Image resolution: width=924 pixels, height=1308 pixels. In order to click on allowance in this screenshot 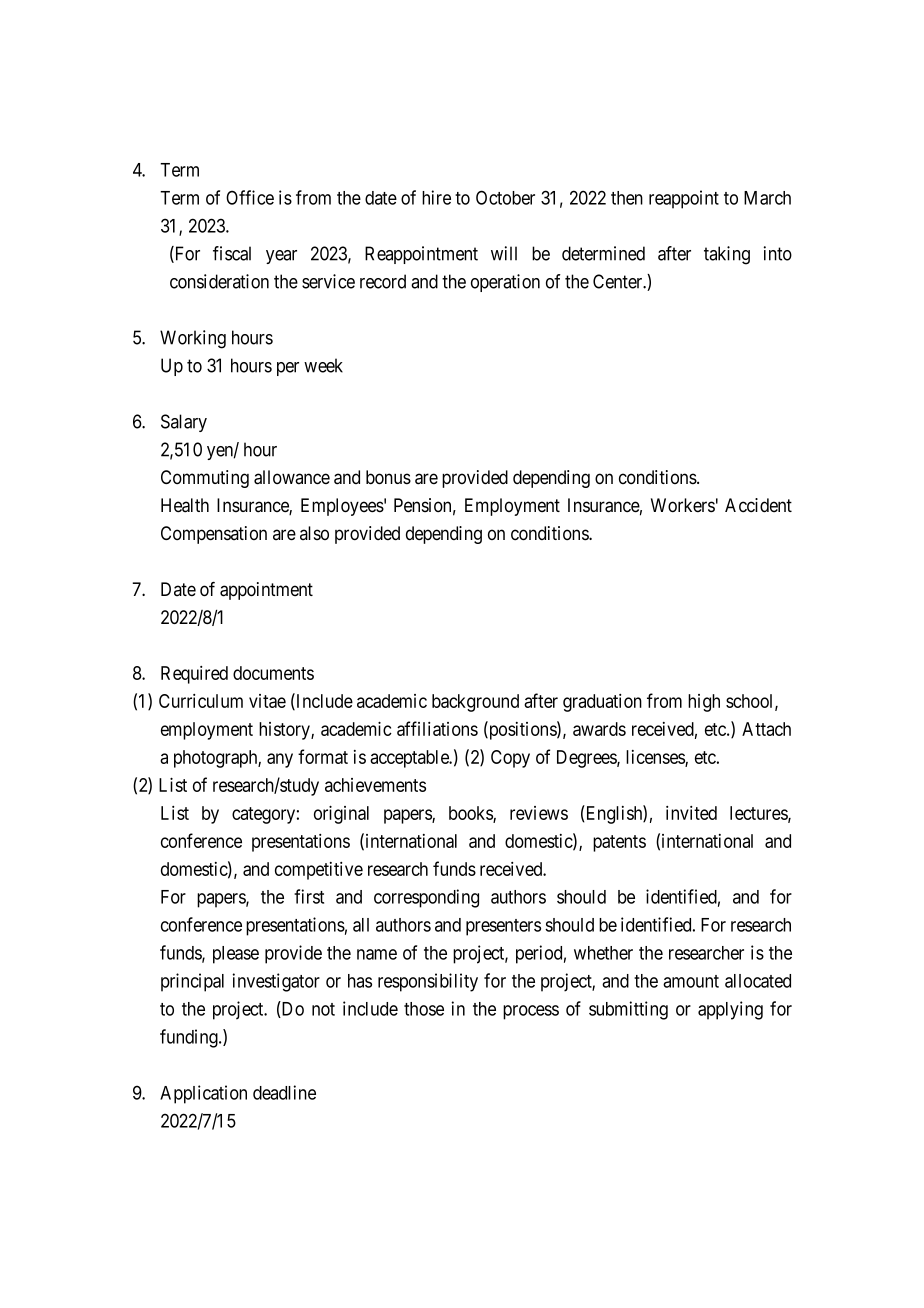, I will do `click(292, 477)`.
